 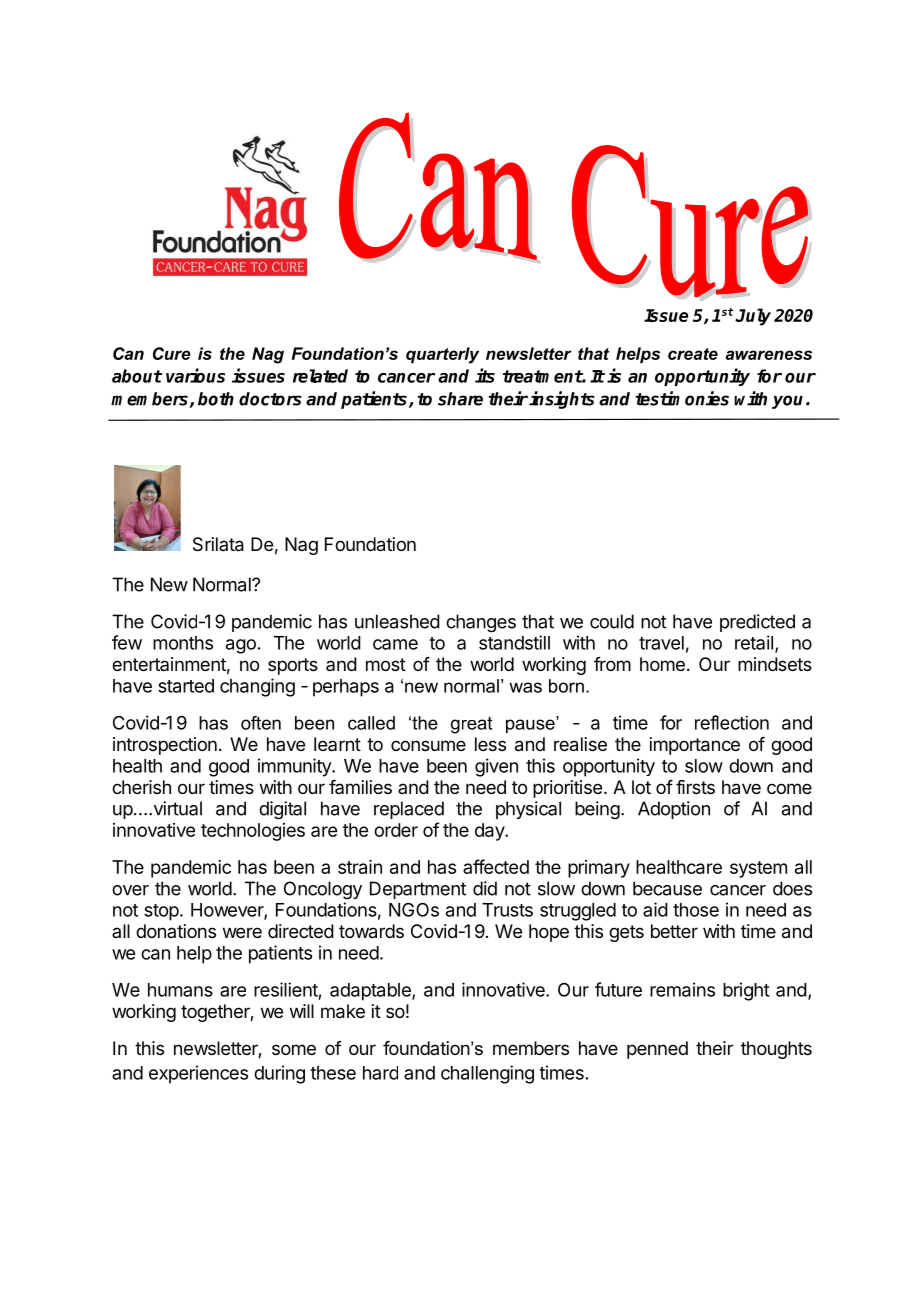 I want to click on challenging, so click(x=487, y=1074).
